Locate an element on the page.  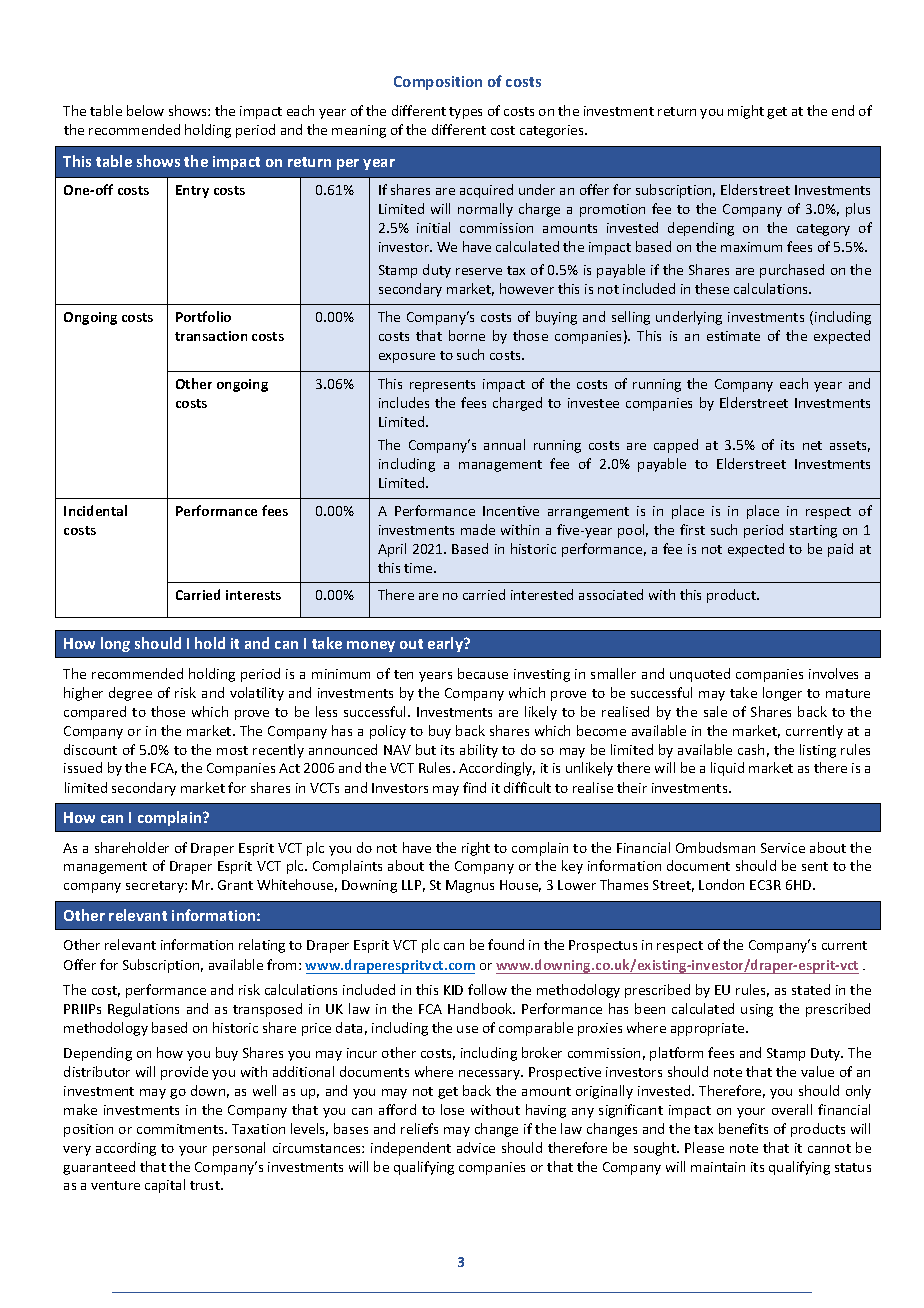
commitments is located at coordinates (181, 1129).
